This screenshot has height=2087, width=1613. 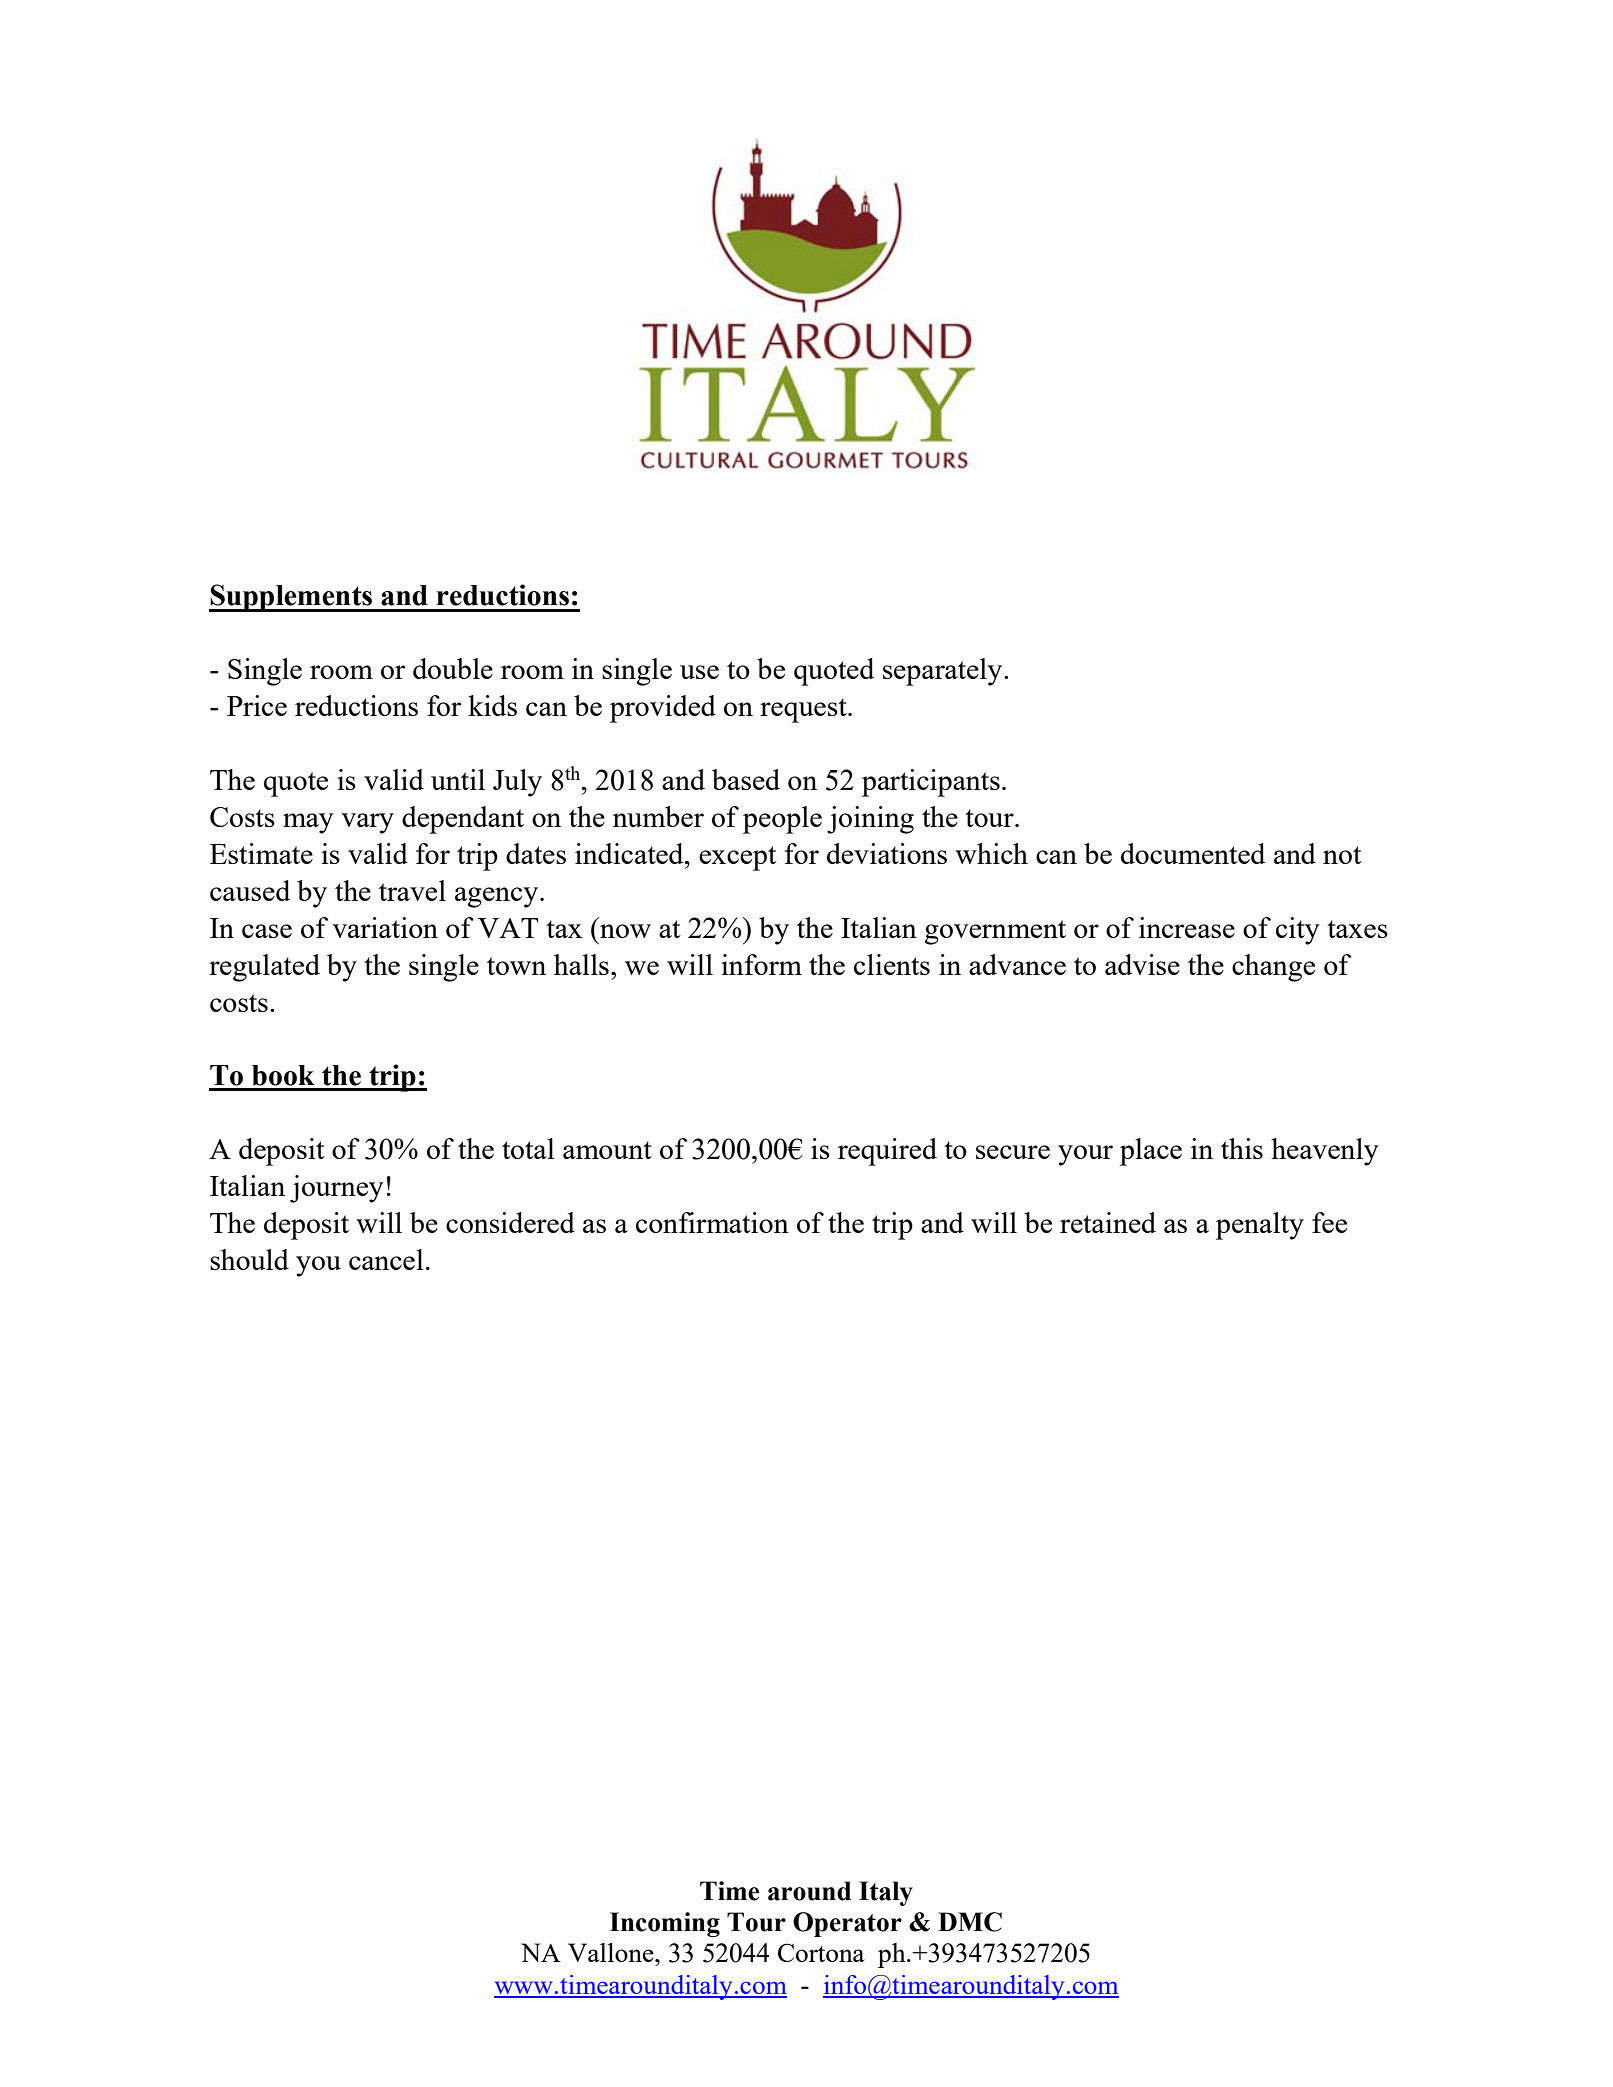 I want to click on request, so click(x=804, y=710).
